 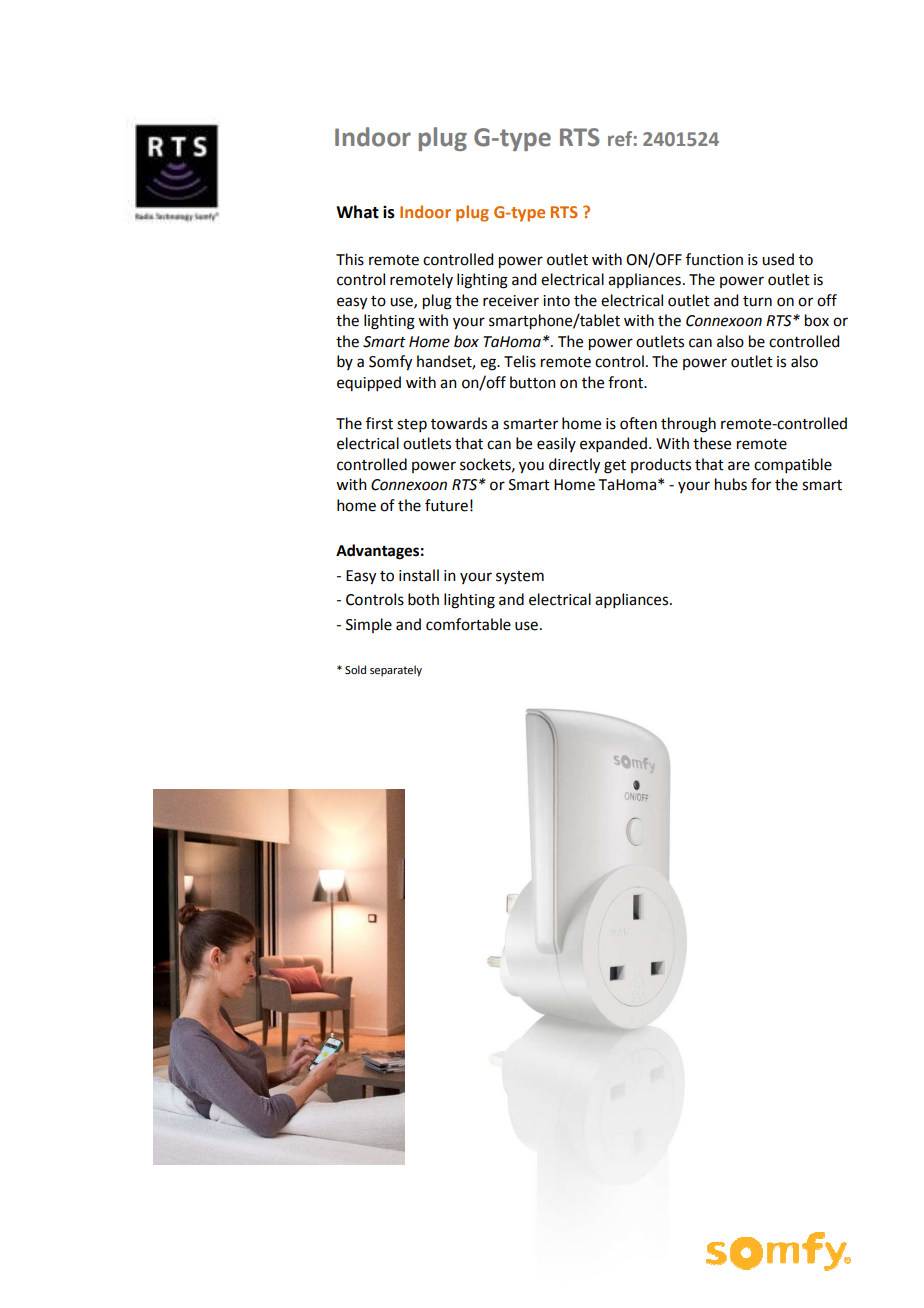 I want to click on separately, so click(x=396, y=671).
